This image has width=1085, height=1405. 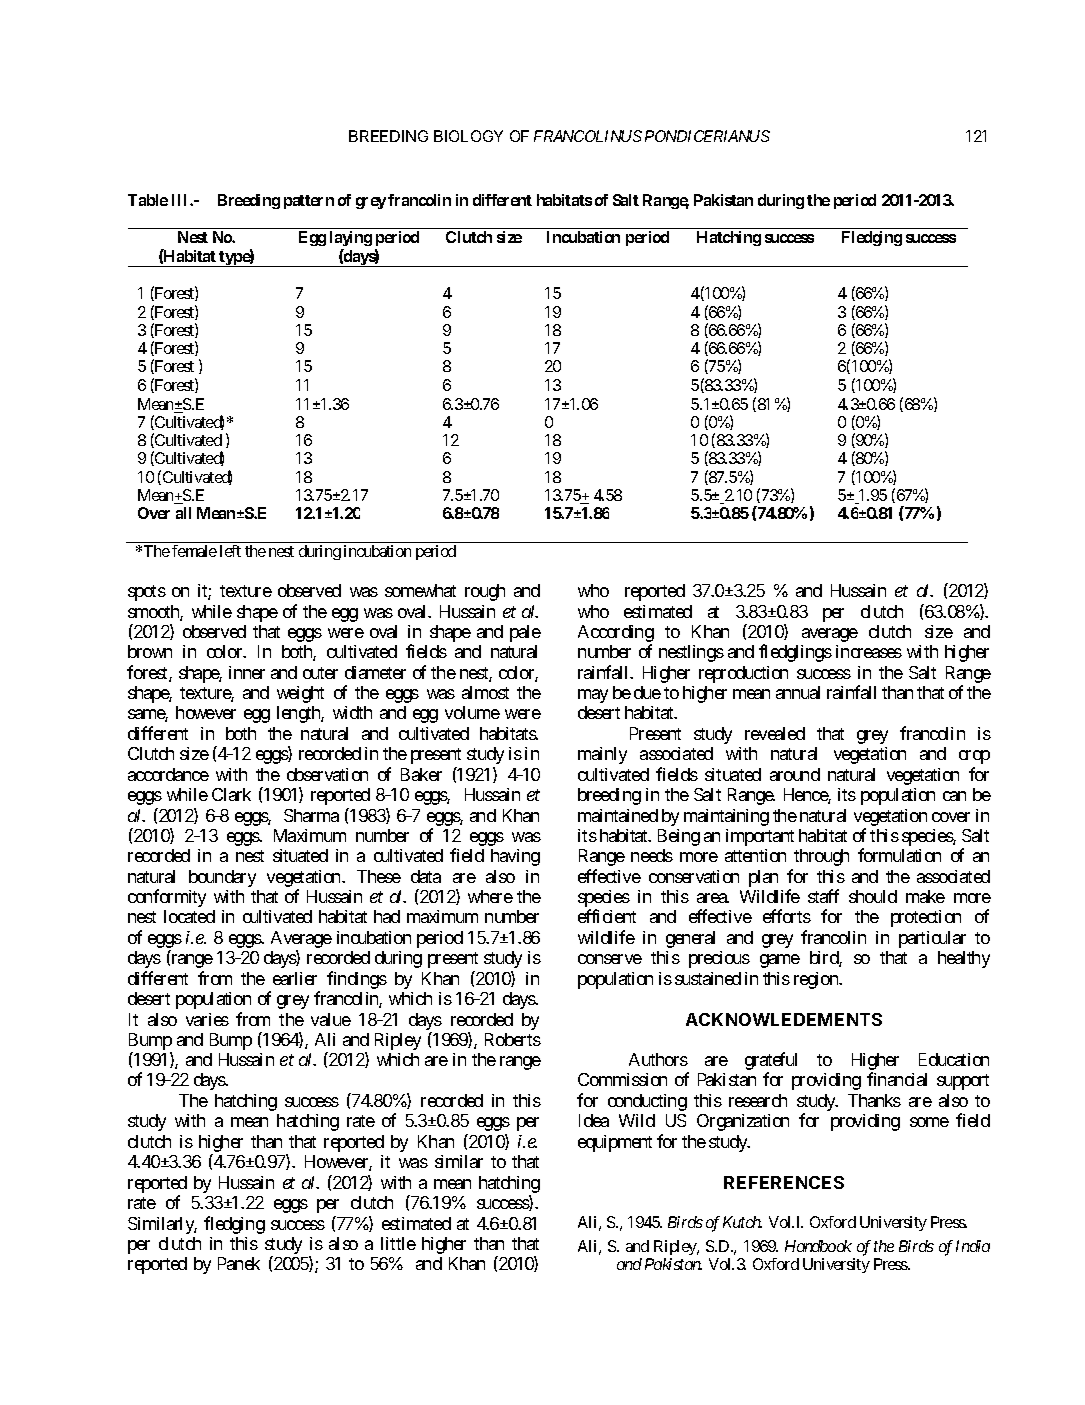 What do you see at coordinates (309, 202) in the image?
I see `pattern` at bounding box center [309, 202].
